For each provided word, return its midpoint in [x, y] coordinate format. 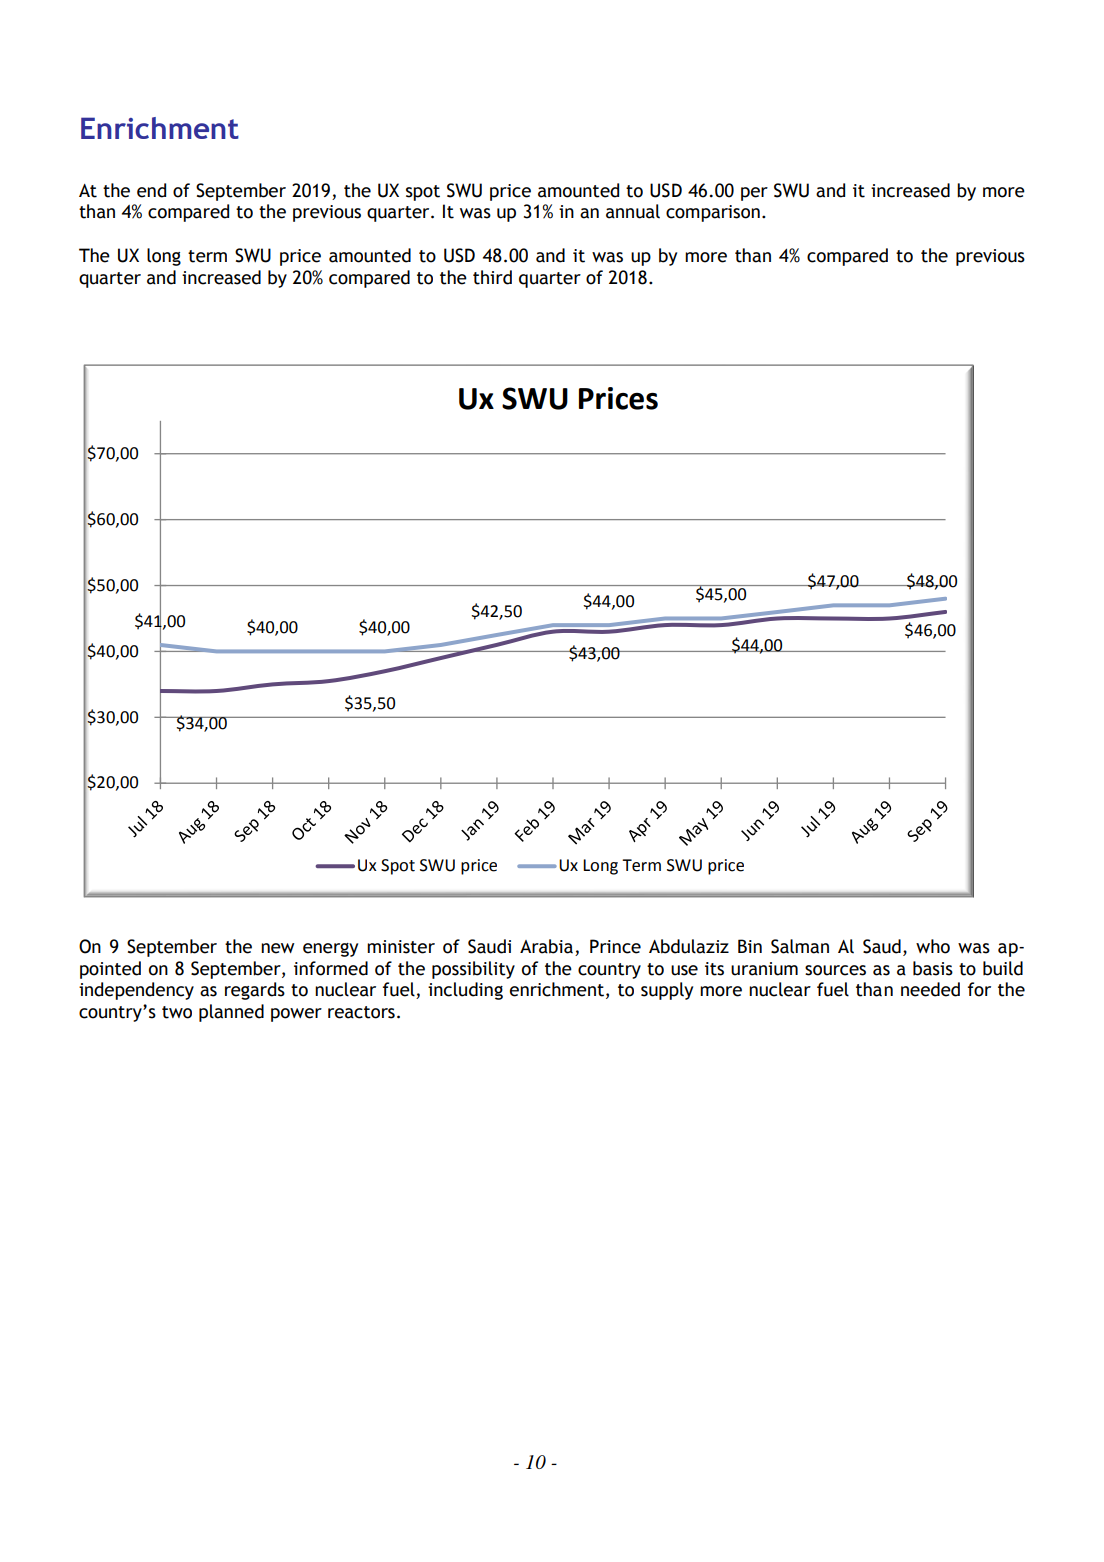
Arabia [546, 946]
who [933, 946]
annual [633, 211]
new [278, 948]
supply [667, 991]
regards [255, 991]
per [754, 194]
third [492, 277]
